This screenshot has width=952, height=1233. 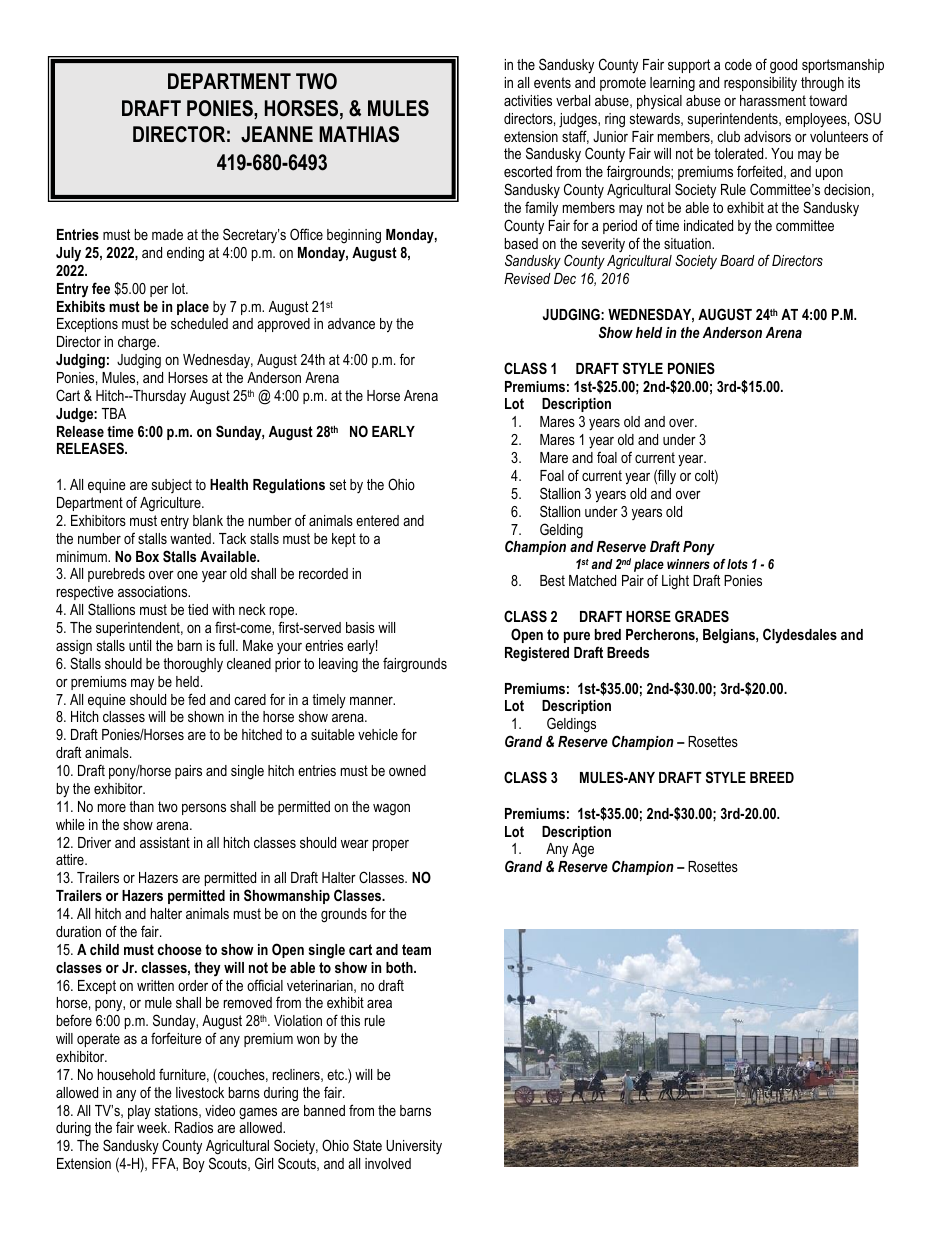 I want to click on subject, so click(x=172, y=486).
